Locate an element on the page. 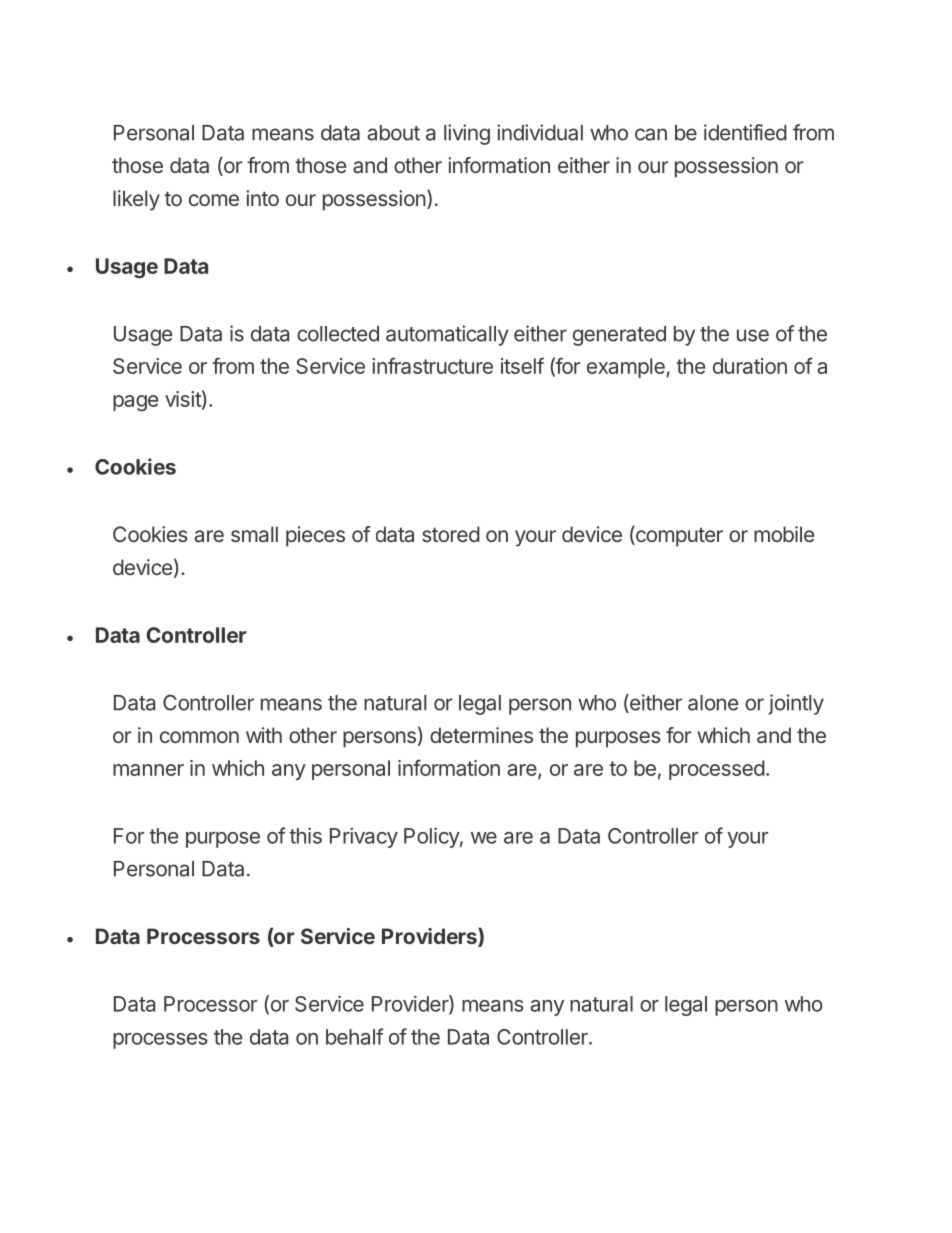 This image has width=952, height=1233. behalf is located at coordinates (354, 1036).
